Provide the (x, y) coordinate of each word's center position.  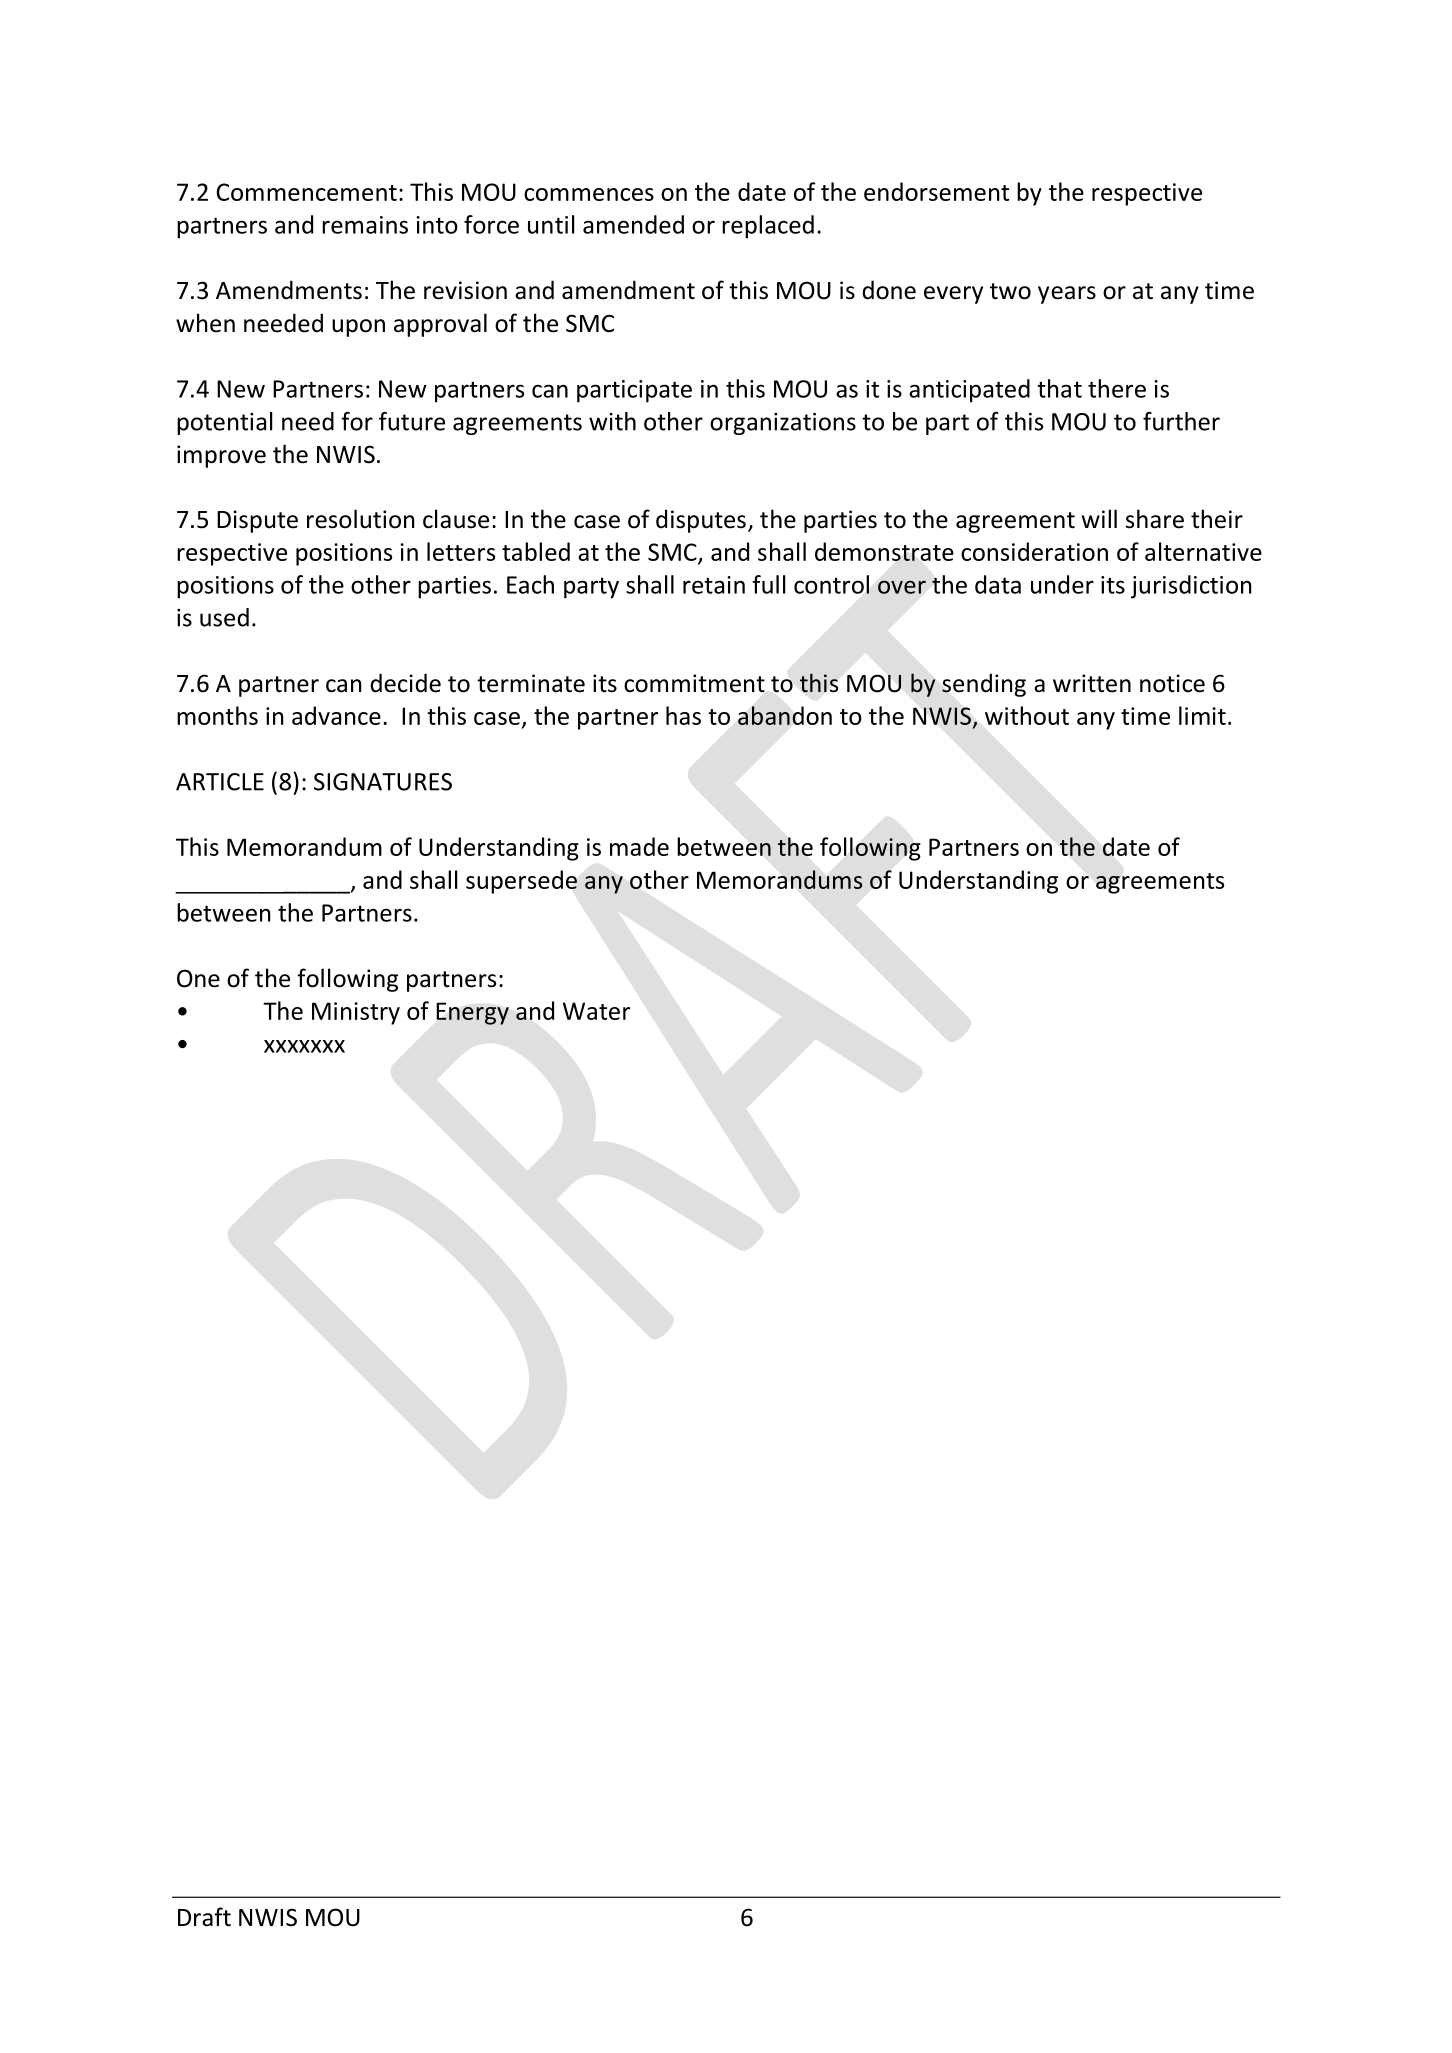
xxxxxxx (304, 1046)
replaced (768, 227)
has (683, 715)
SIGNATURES (383, 782)
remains (365, 225)
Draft (204, 1917)
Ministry (356, 1013)
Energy (473, 1013)
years (1067, 295)
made (639, 846)
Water (596, 1011)
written (1092, 683)
